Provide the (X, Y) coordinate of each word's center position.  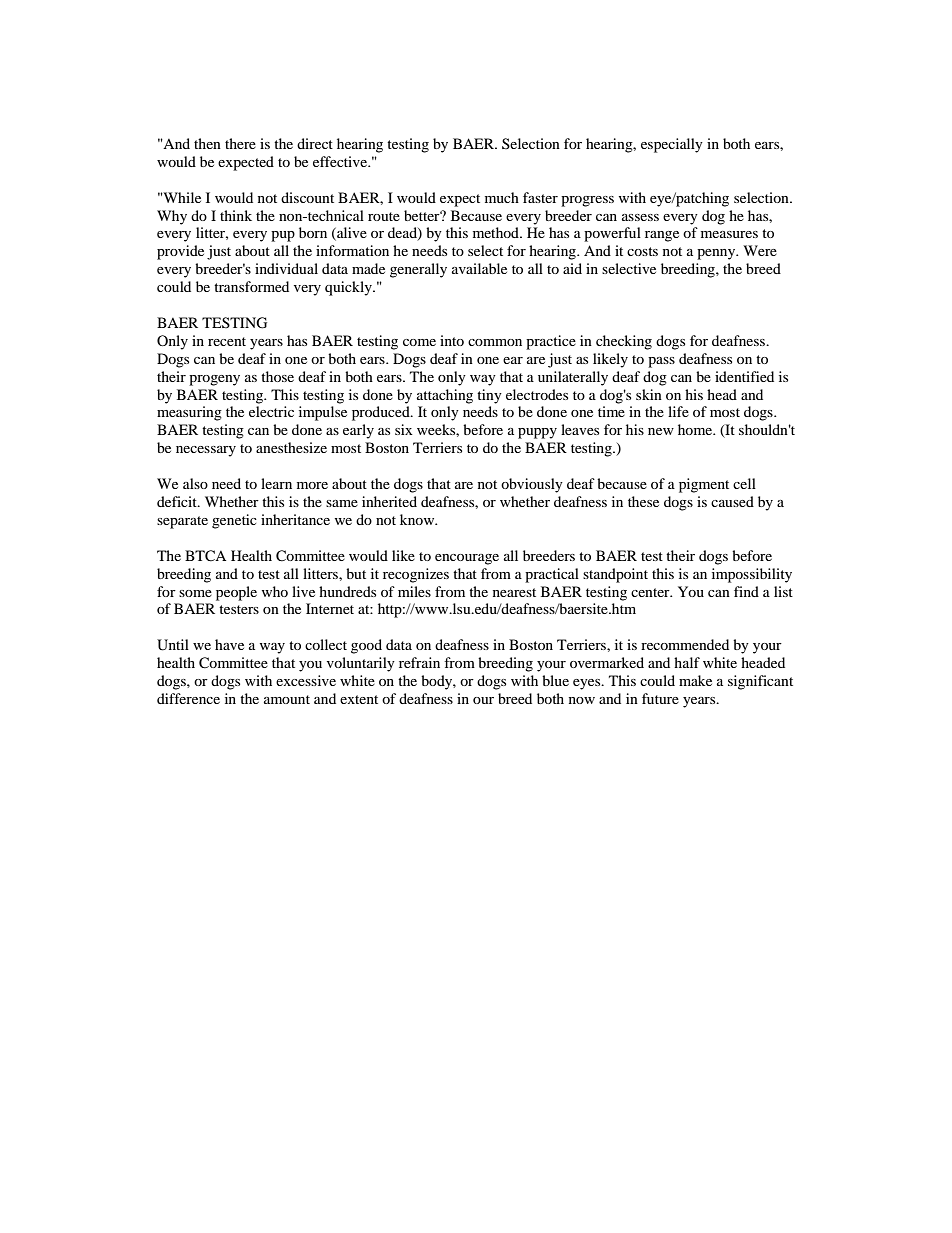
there (240, 143)
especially (672, 145)
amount (287, 699)
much (502, 197)
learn (276, 483)
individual (286, 268)
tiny (489, 396)
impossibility (752, 575)
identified (744, 376)
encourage (467, 559)
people (236, 593)
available (479, 268)
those (277, 376)
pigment (704, 485)
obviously (532, 485)
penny (717, 254)
